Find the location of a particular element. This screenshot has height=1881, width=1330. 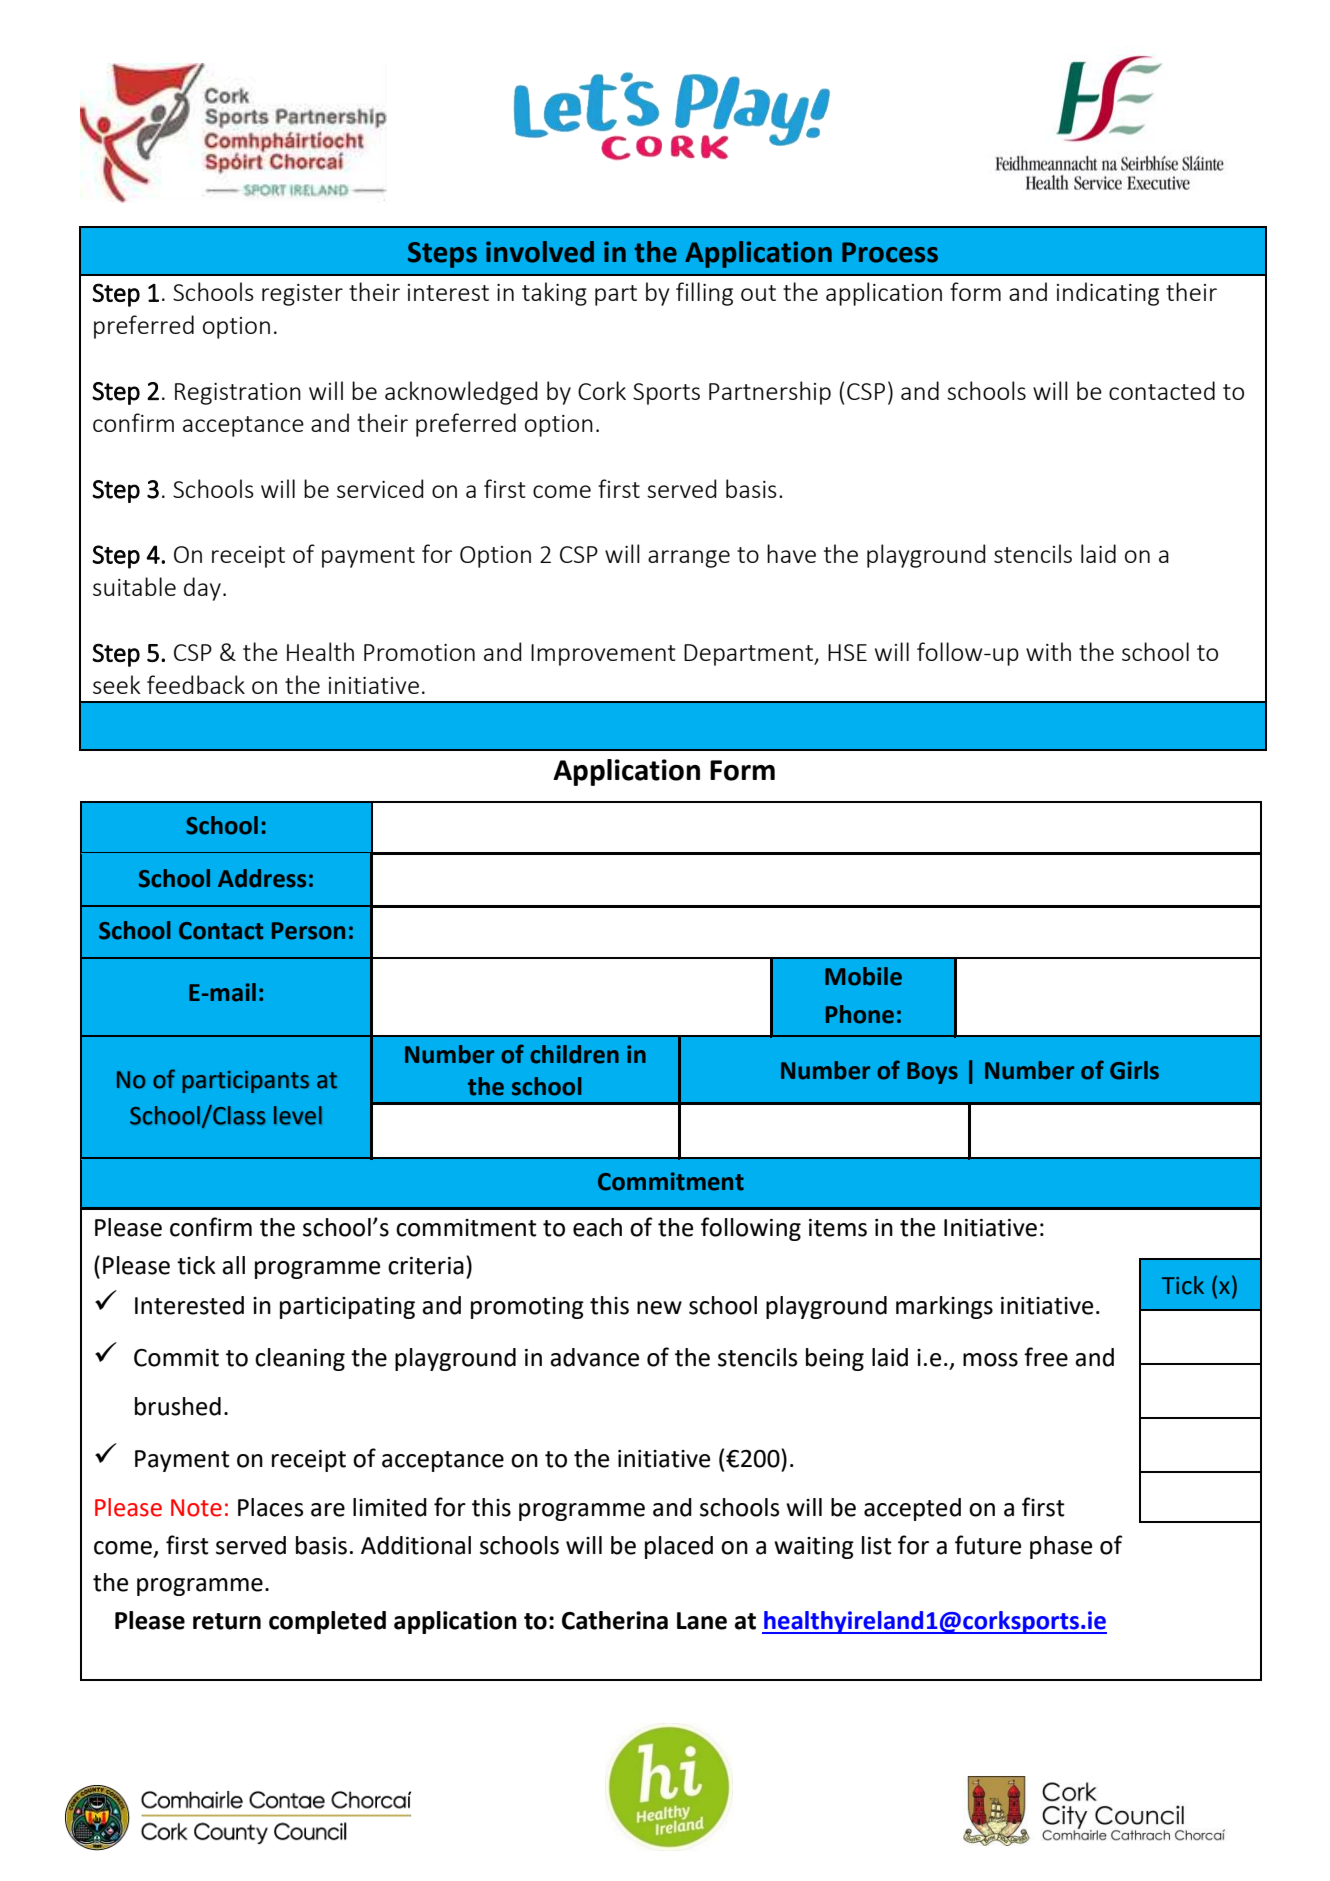

Improvement is located at coordinates (603, 655).
